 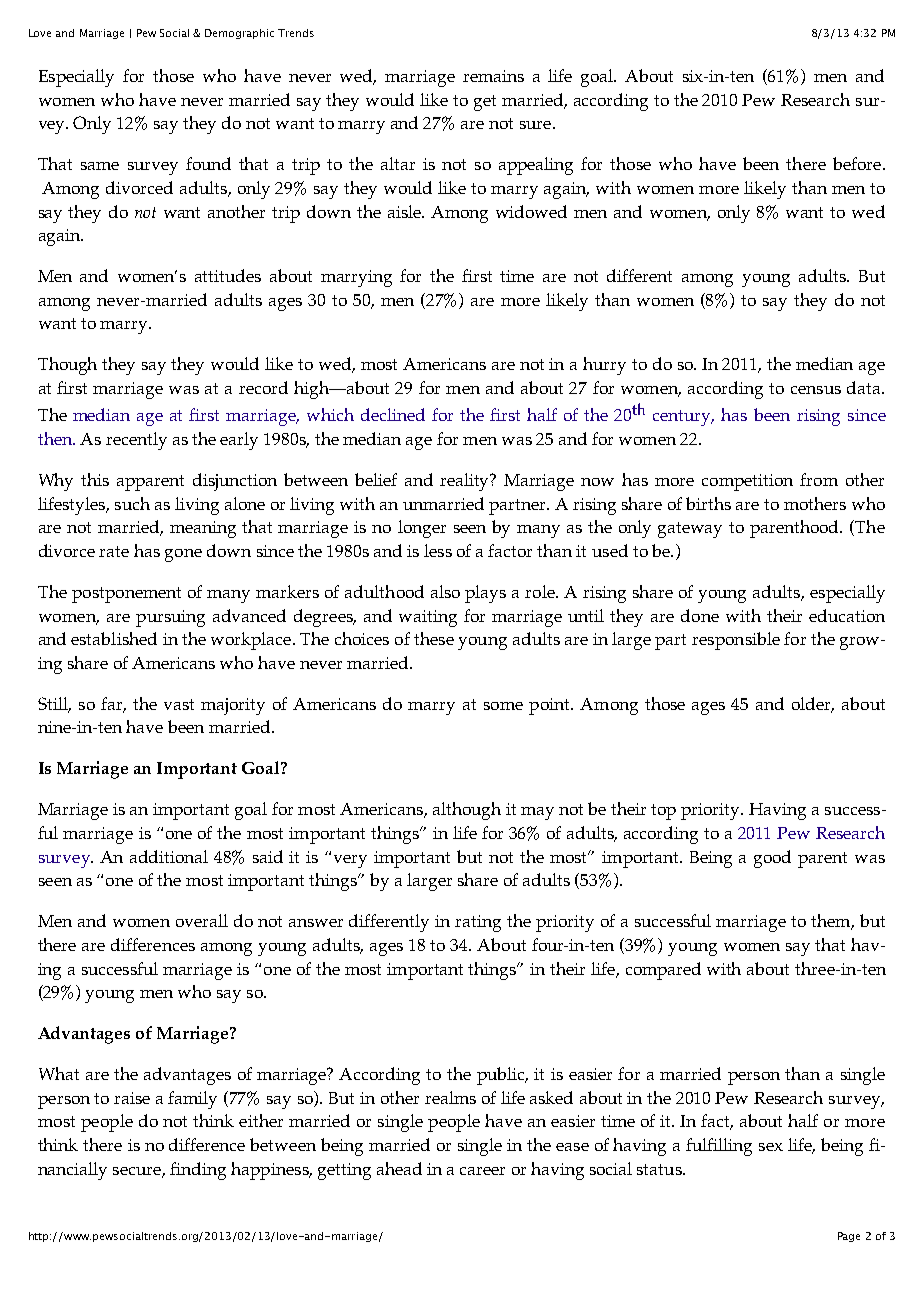 I want to click on such, so click(x=132, y=503).
